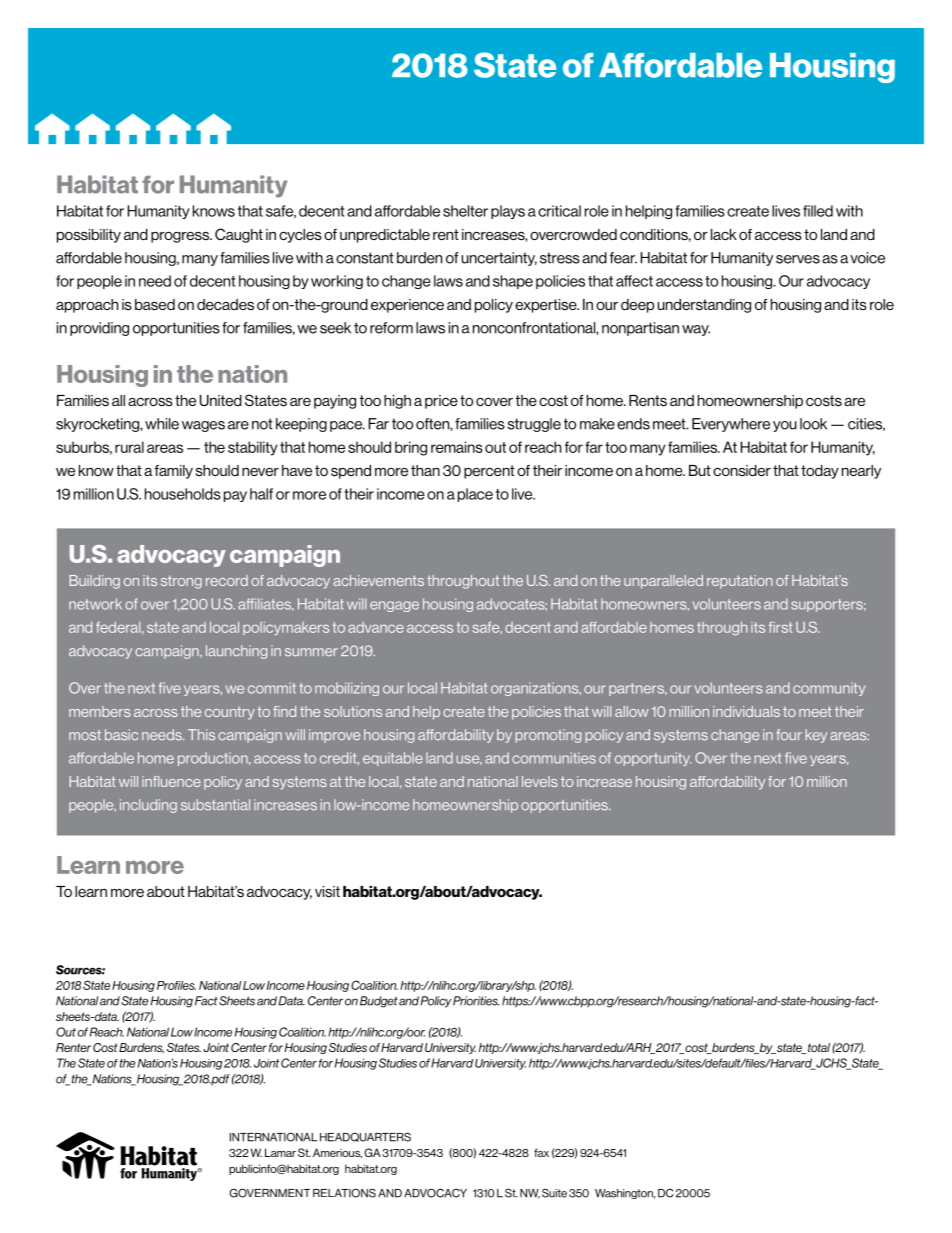 This document has height=1233, width=952. I want to click on country, so click(230, 713).
